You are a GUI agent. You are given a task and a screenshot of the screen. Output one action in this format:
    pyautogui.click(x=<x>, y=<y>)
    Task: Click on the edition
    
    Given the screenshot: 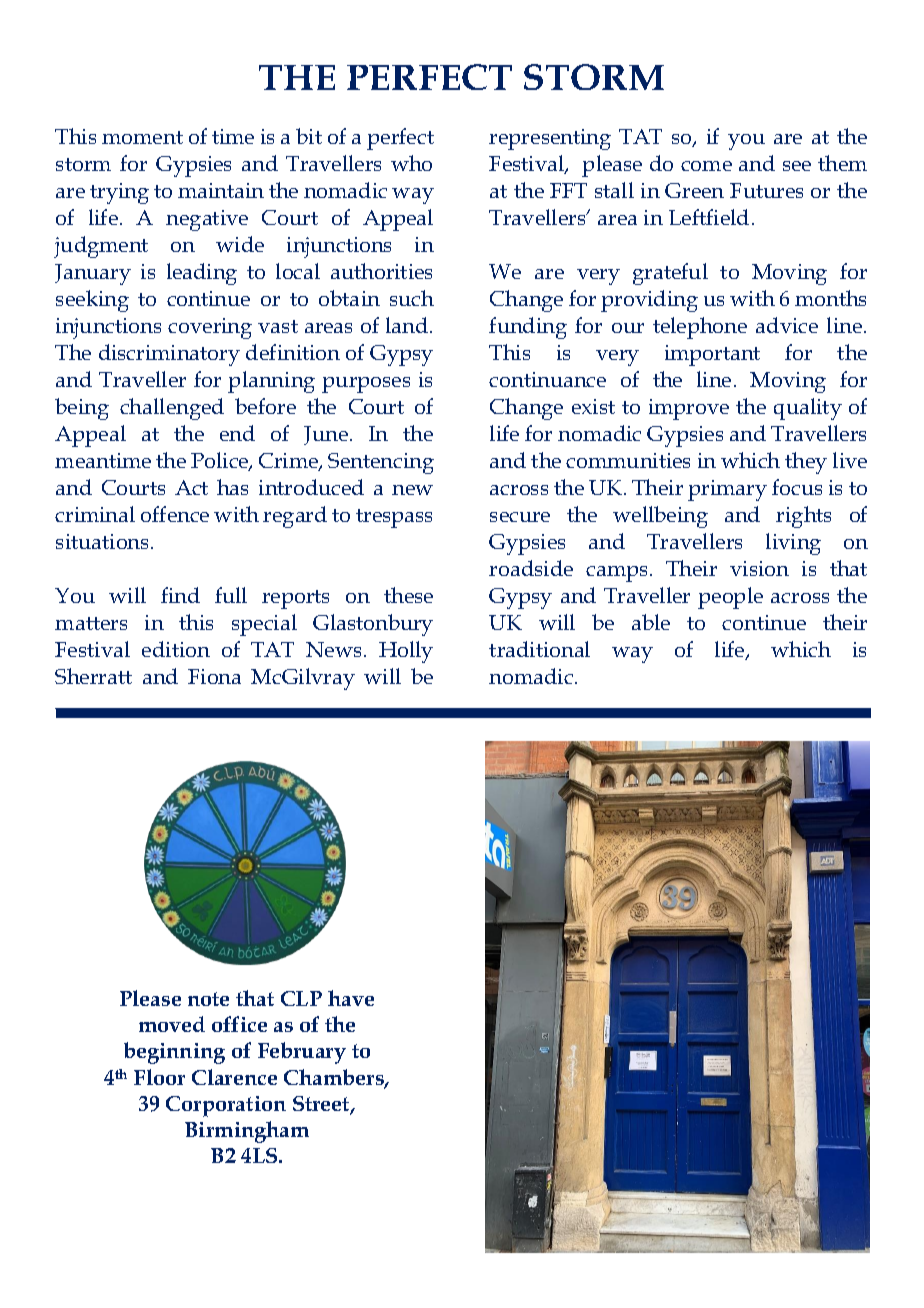 What is the action you would take?
    pyautogui.click(x=176, y=649)
